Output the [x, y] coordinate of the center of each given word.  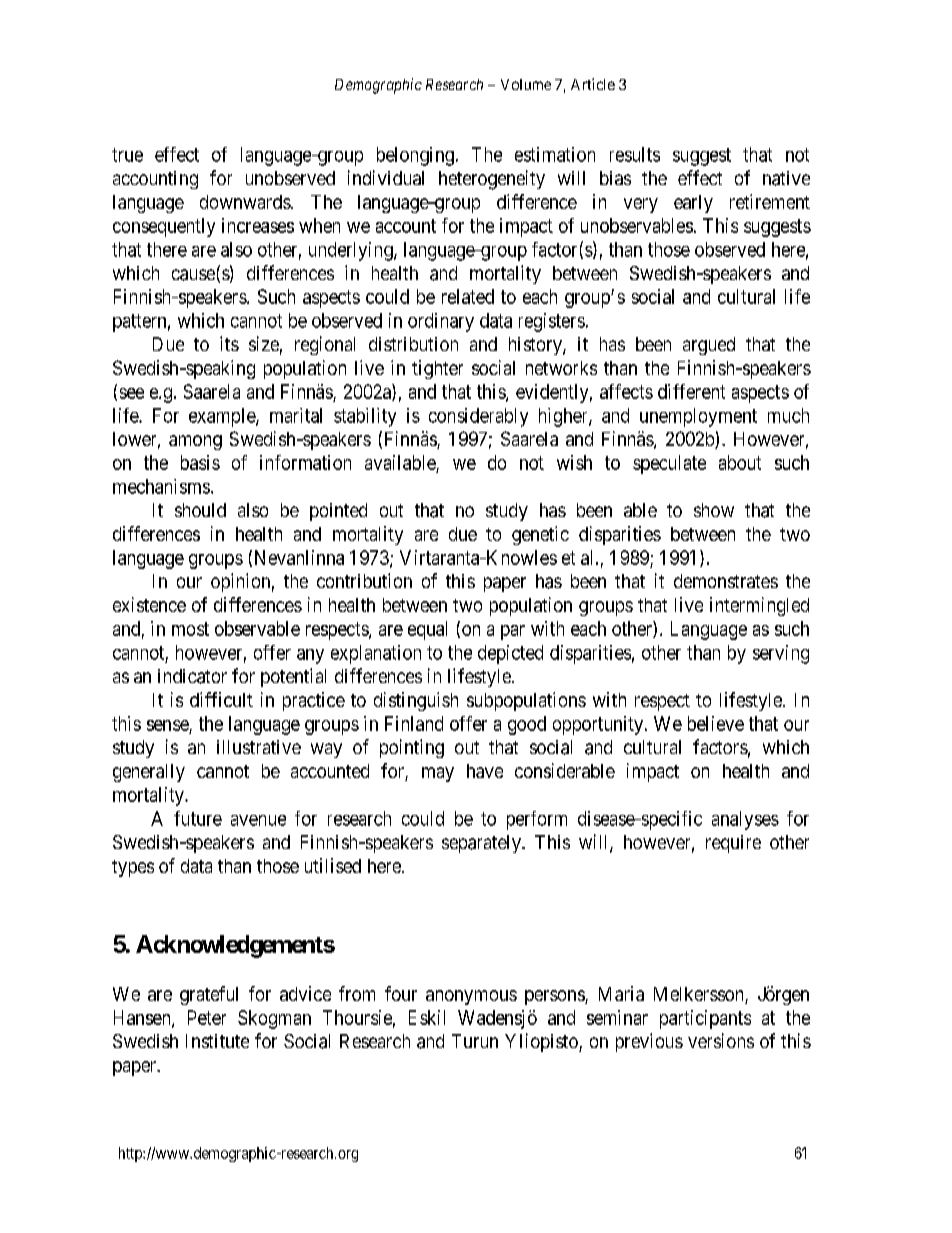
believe [716, 723]
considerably [478, 417]
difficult [221, 699]
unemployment [698, 417]
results [635, 154]
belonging [415, 156]
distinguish [416, 701]
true [127, 155]
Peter [207, 1017]
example [223, 417]
